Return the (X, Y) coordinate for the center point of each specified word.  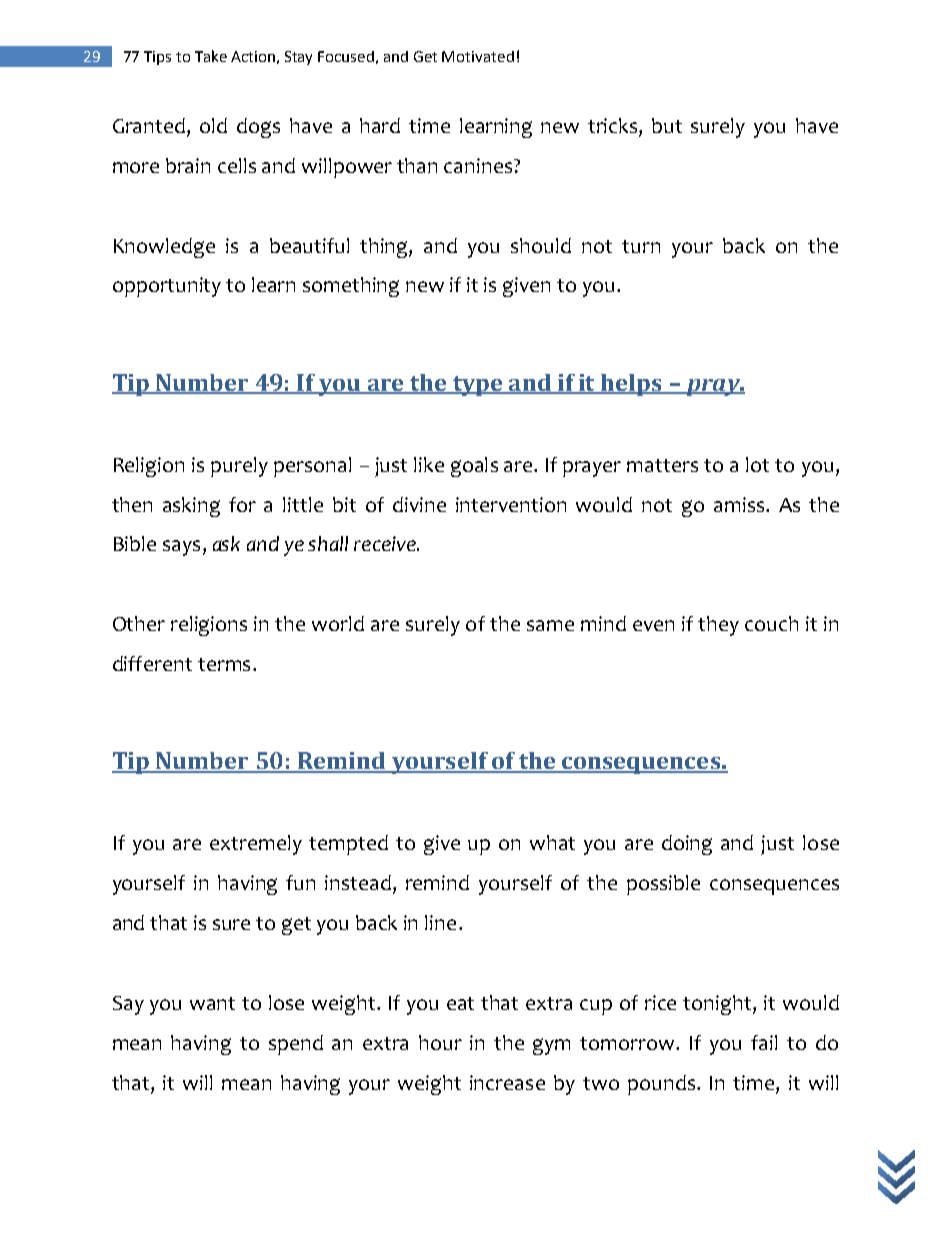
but (667, 125)
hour (440, 1042)
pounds (661, 1085)
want (212, 1003)
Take (211, 56)
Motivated (478, 56)
